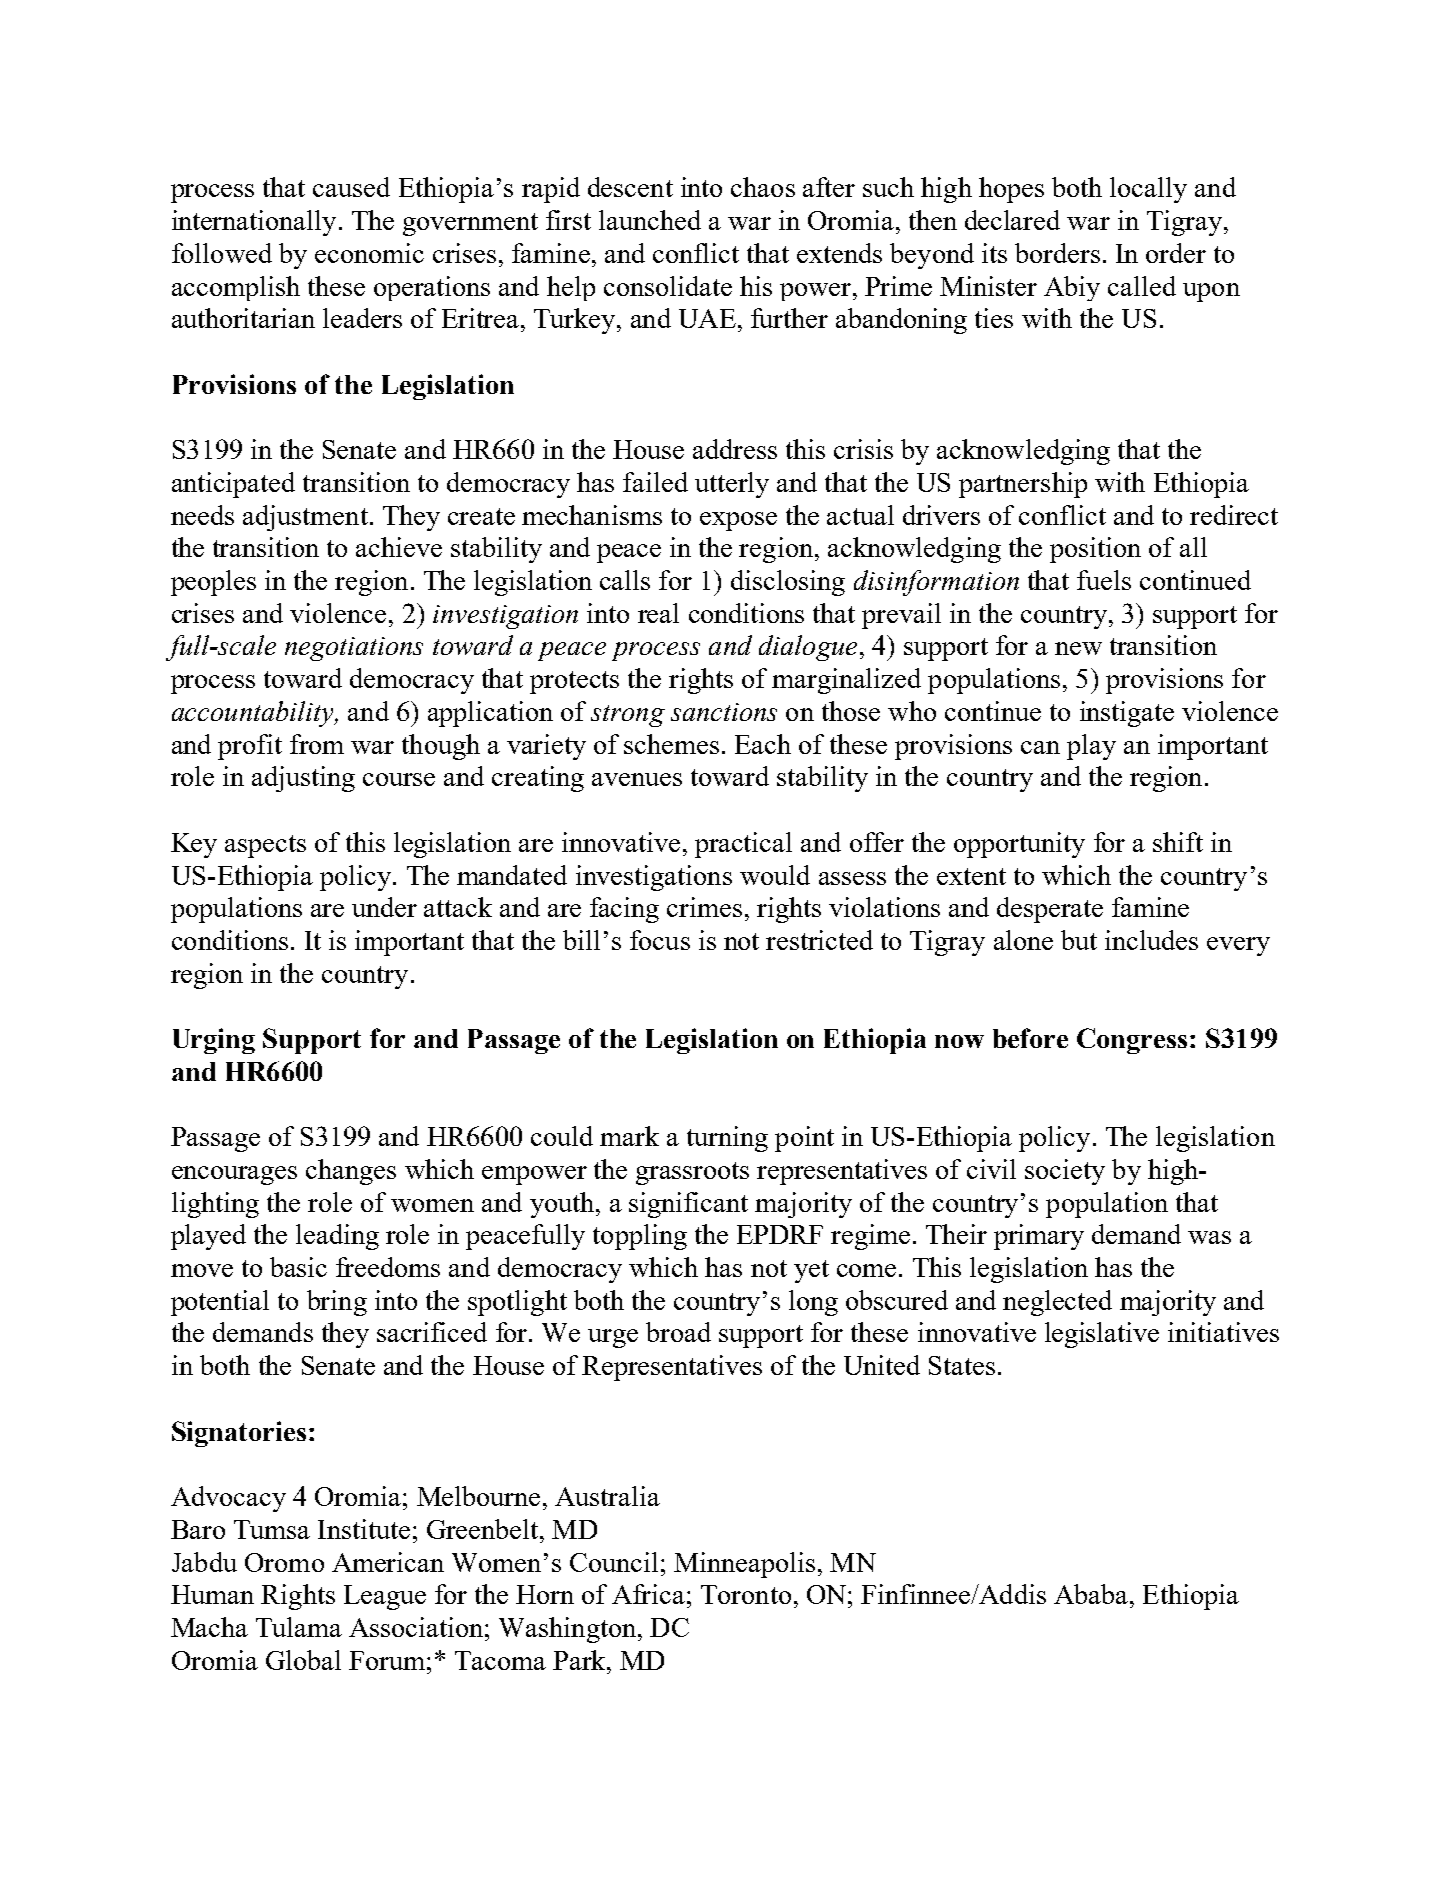 This document has height=1878, width=1451. Describe the element at coordinates (650, 220) in the document. I see `launched` at that location.
